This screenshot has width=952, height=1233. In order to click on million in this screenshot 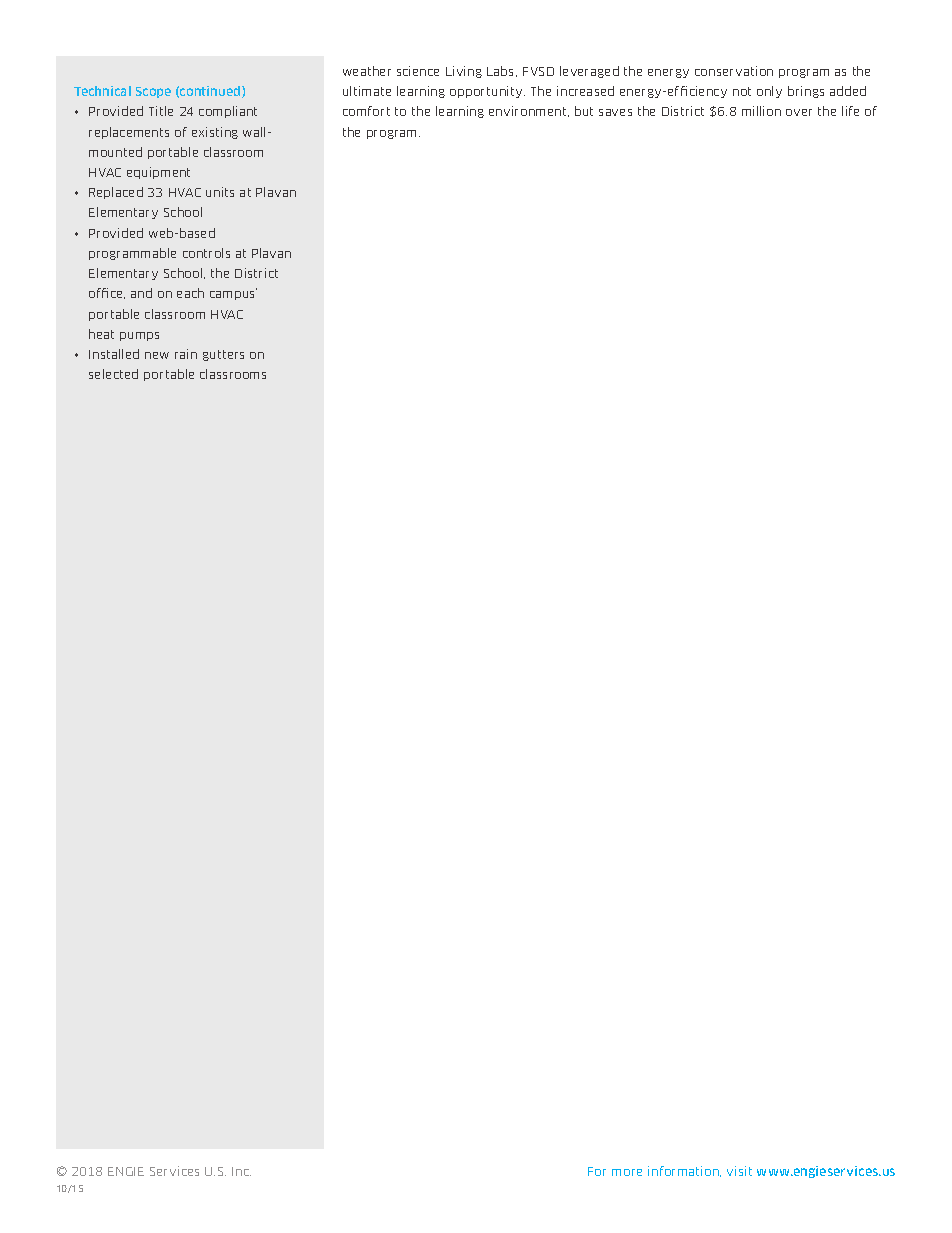, I will do `click(761, 111)`.
